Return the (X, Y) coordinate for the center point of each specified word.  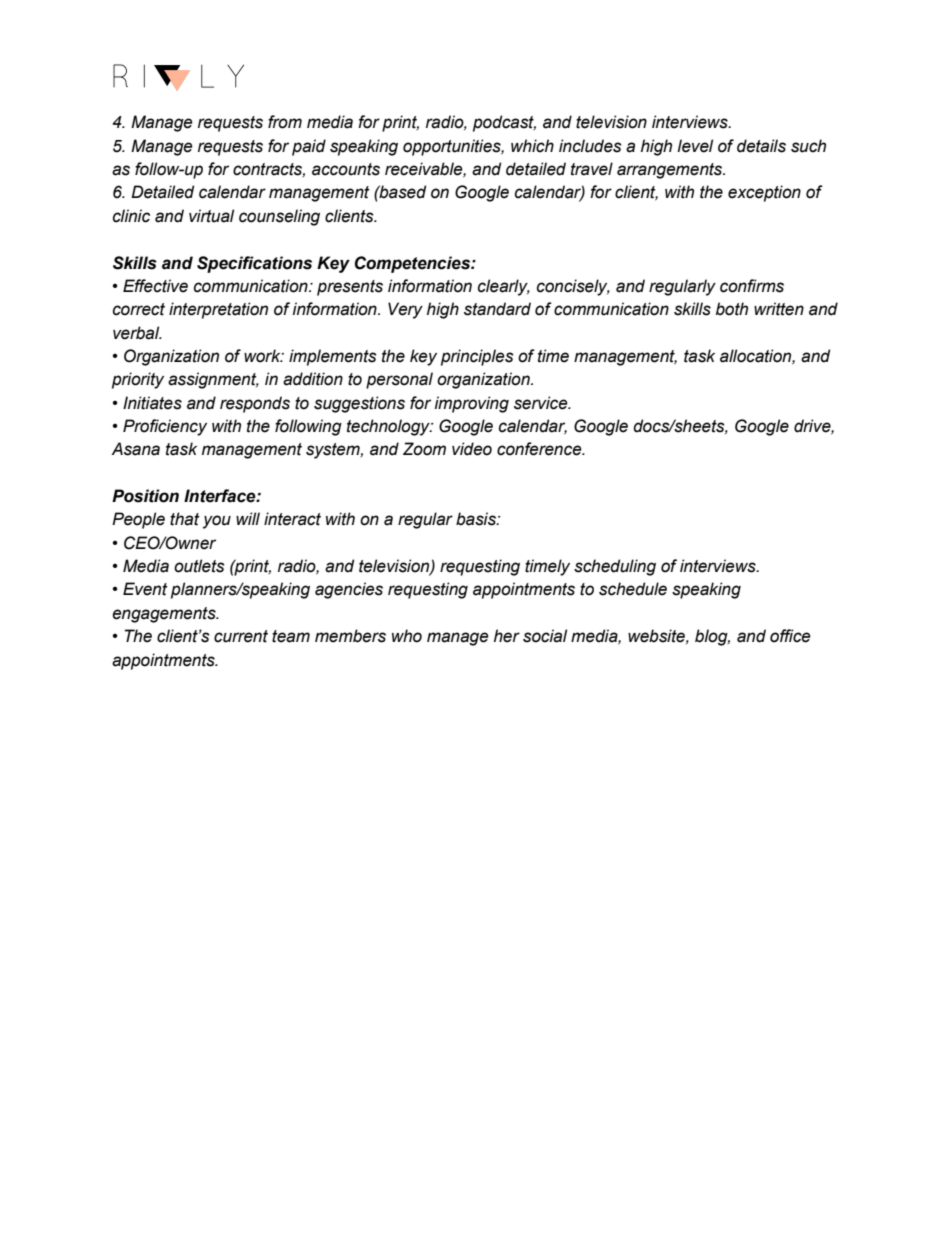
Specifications (254, 264)
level (695, 146)
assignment (213, 380)
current (241, 636)
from (285, 122)
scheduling (615, 567)
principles (477, 357)
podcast (504, 123)
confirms (752, 286)
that (185, 519)
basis (477, 519)
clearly (504, 287)
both (732, 309)
